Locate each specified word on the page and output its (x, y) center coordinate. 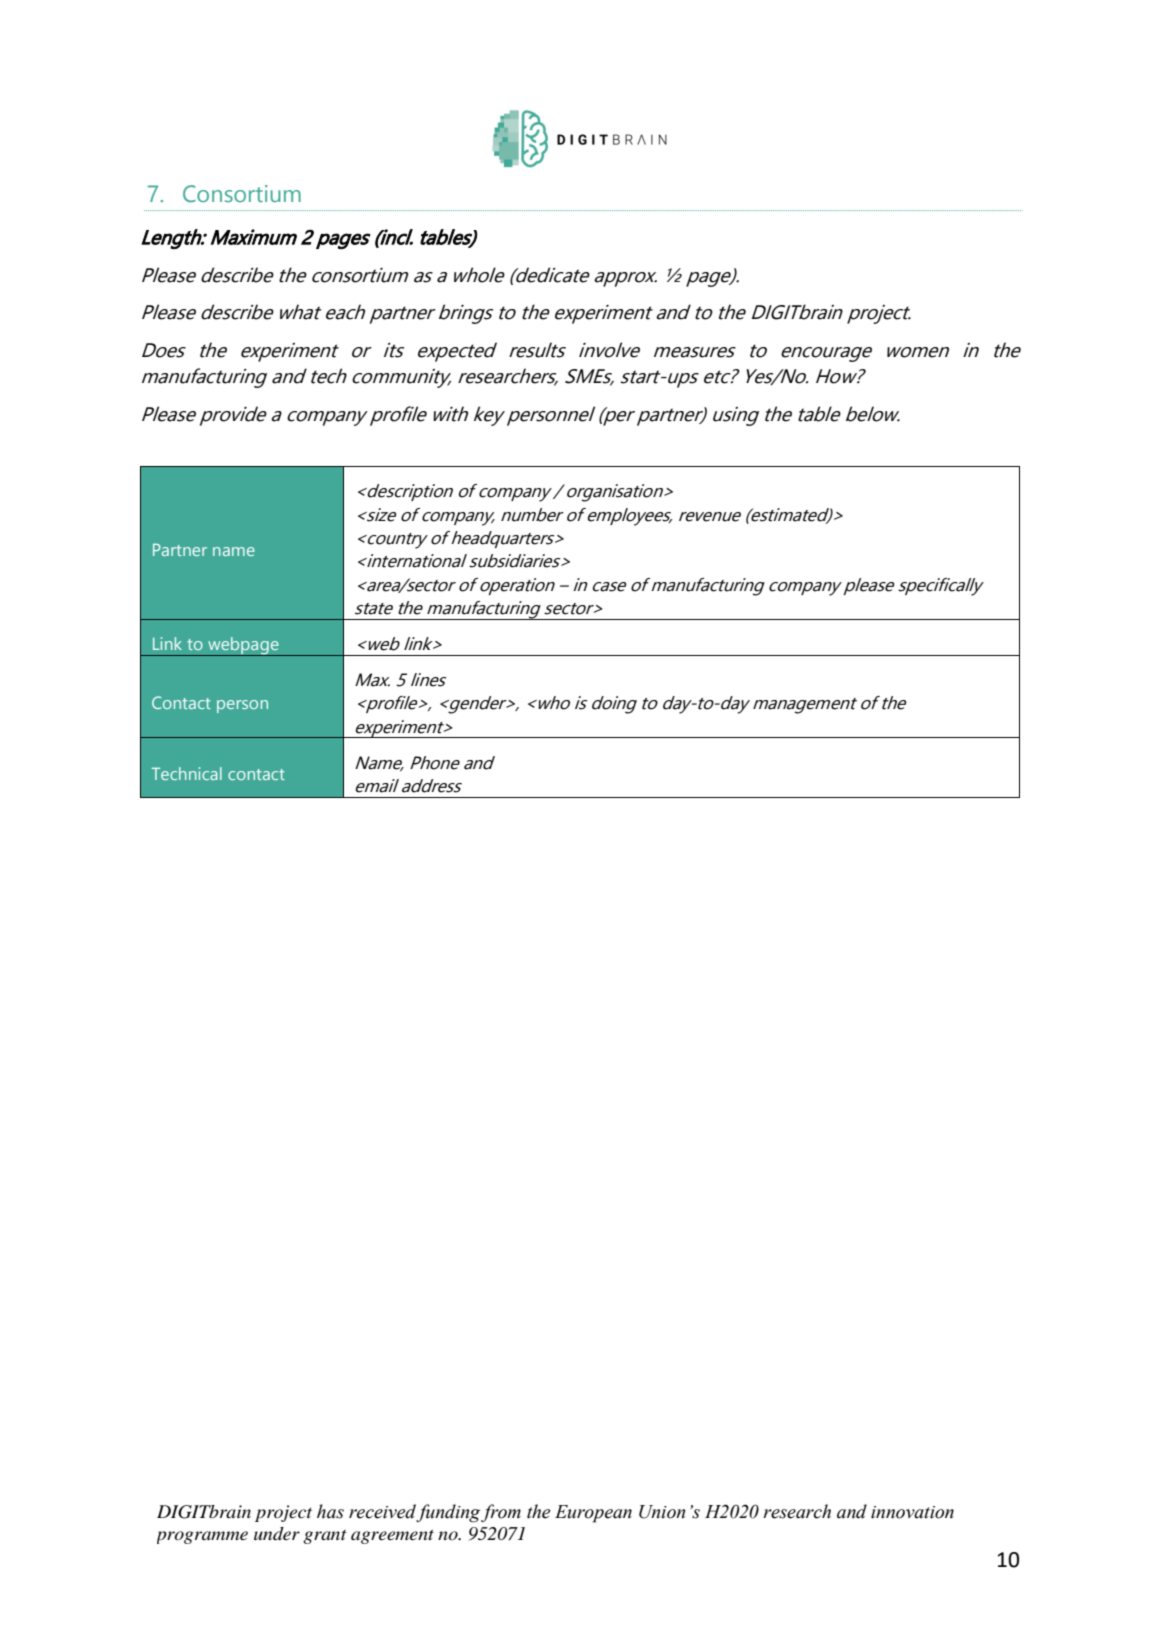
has (330, 1511)
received (383, 1512)
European (593, 1514)
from (501, 1513)
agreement (392, 1536)
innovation (912, 1512)
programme (202, 1537)
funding (448, 1513)
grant (325, 1537)
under (277, 1534)
